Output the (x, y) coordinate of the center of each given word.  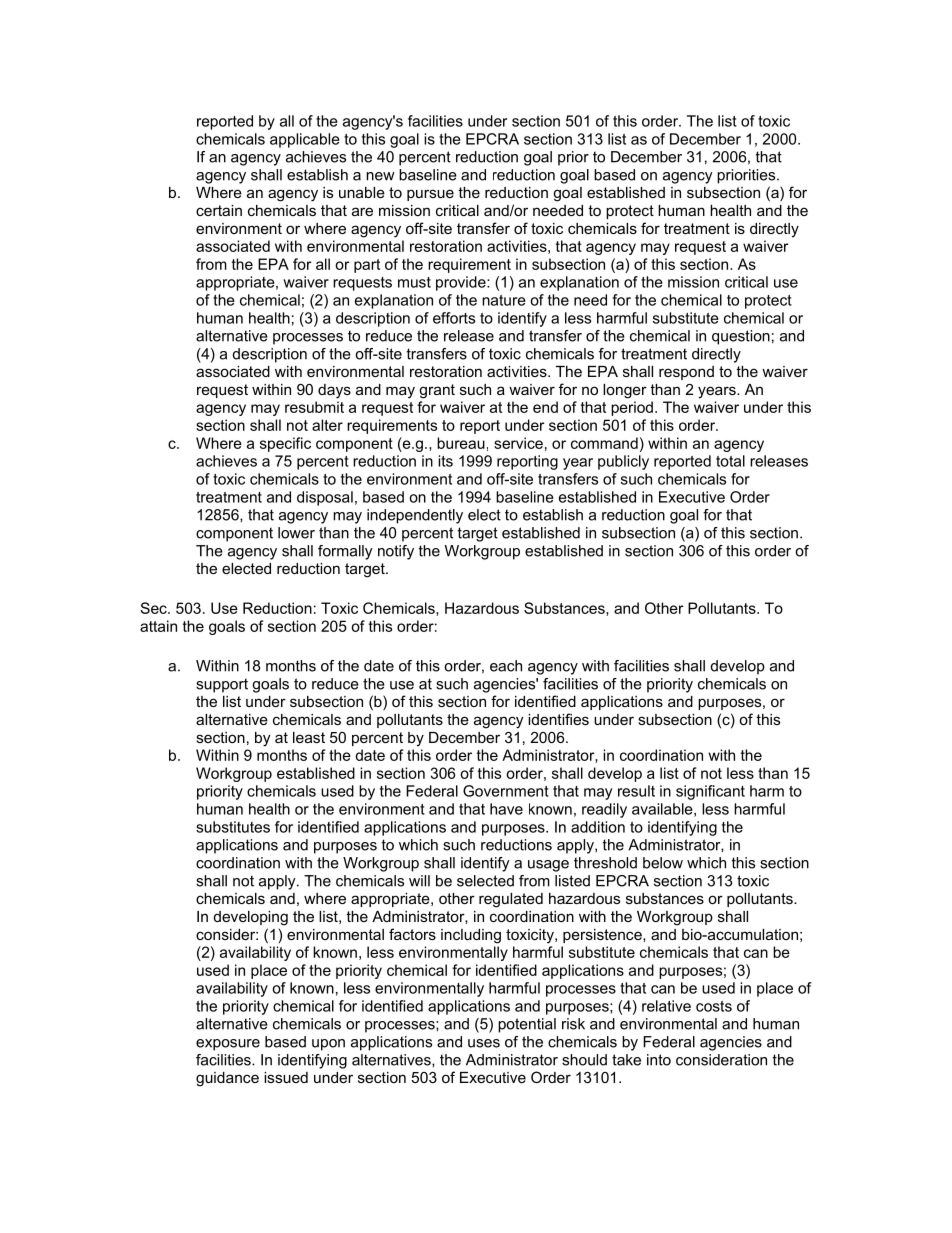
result (636, 791)
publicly (623, 462)
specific (285, 444)
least (309, 737)
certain (219, 210)
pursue (430, 195)
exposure (228, 1045)
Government (506, 791)
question (741, 337)
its (445, 461)
